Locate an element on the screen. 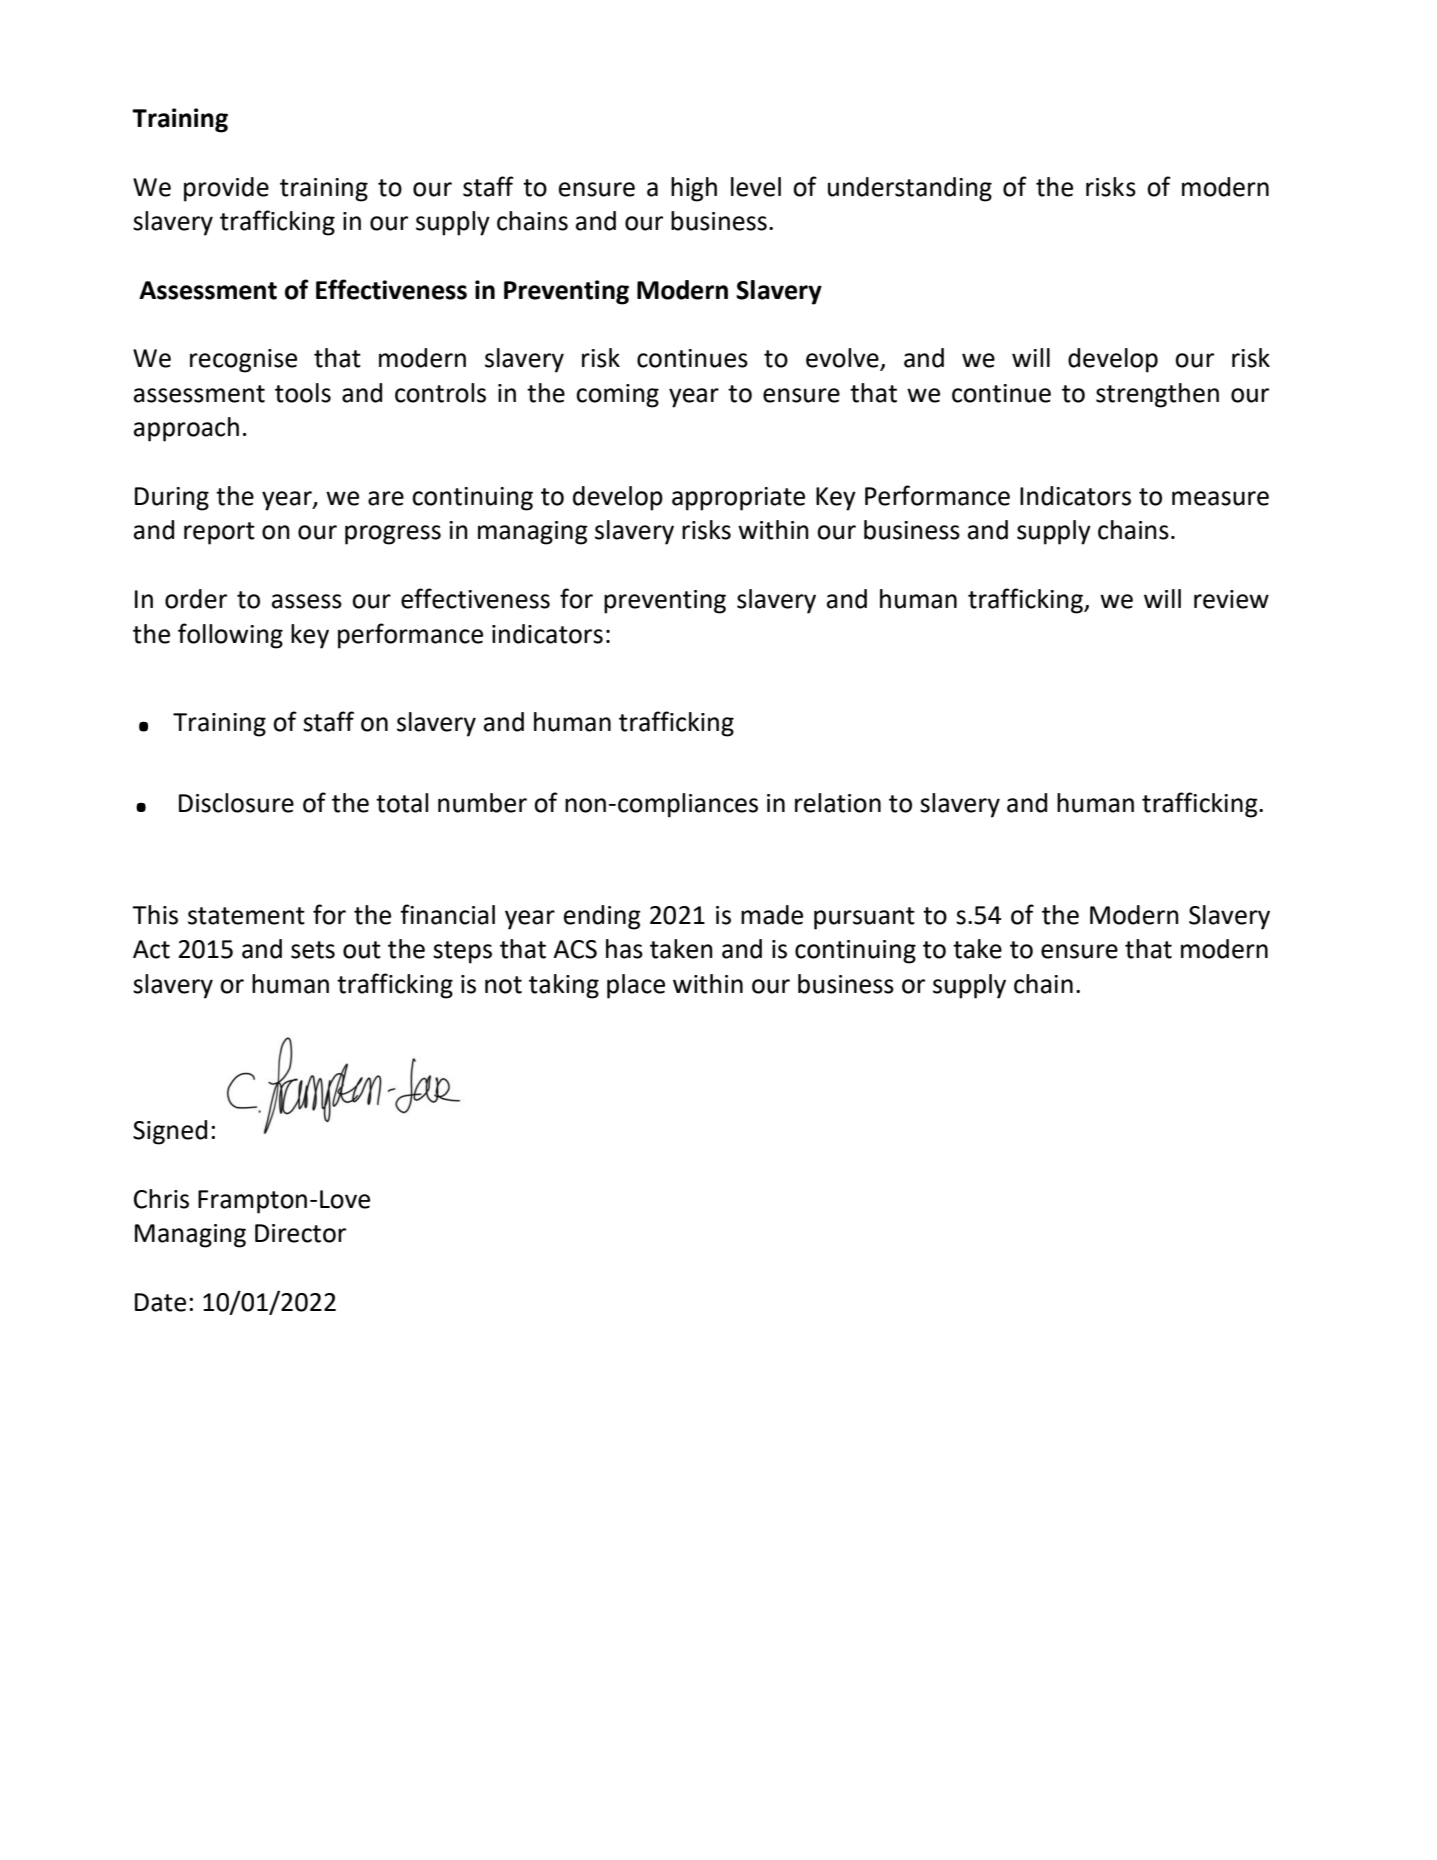  understanding is located at coordinates (910, 189).
